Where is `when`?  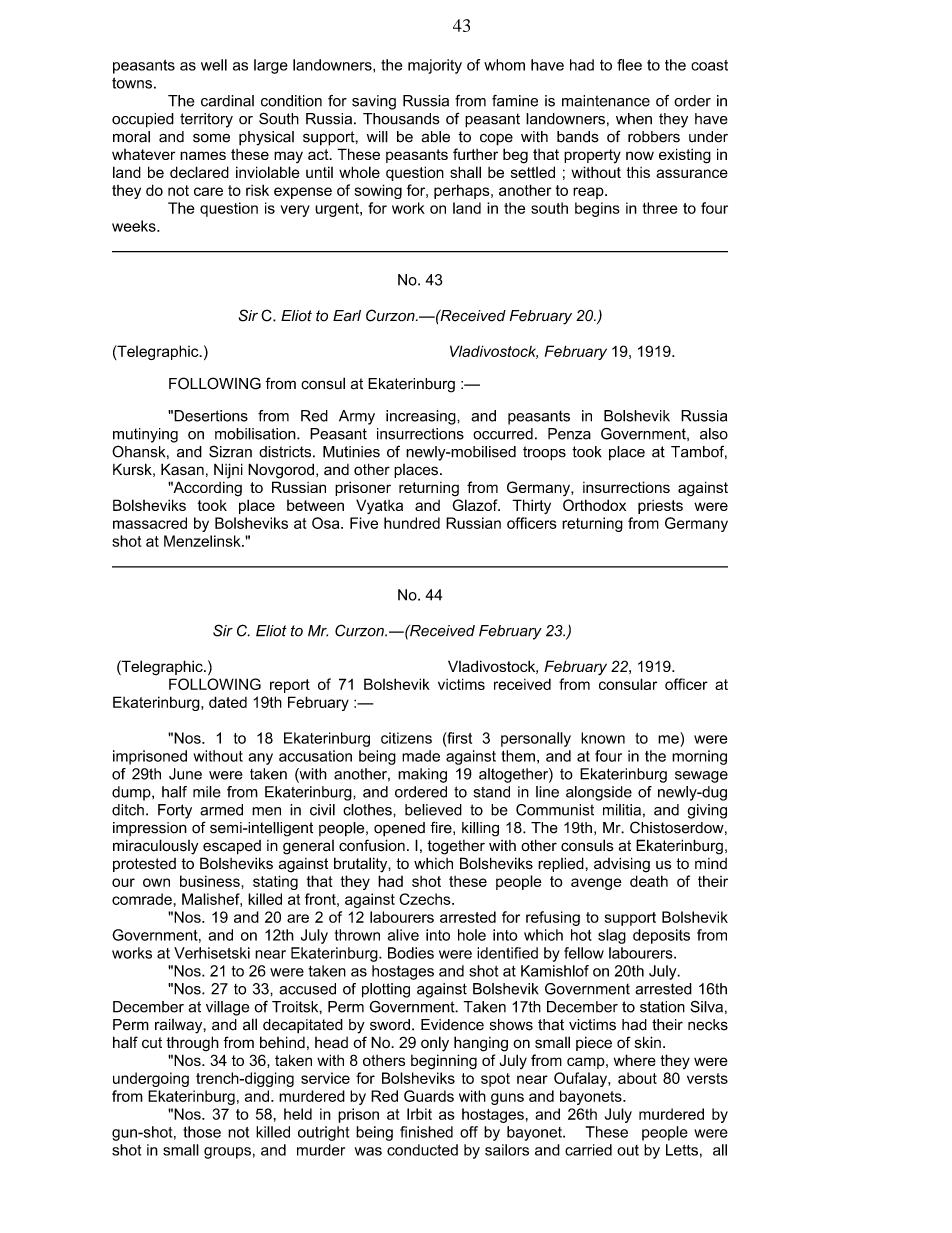
when is located at coordinates (634, 119).
